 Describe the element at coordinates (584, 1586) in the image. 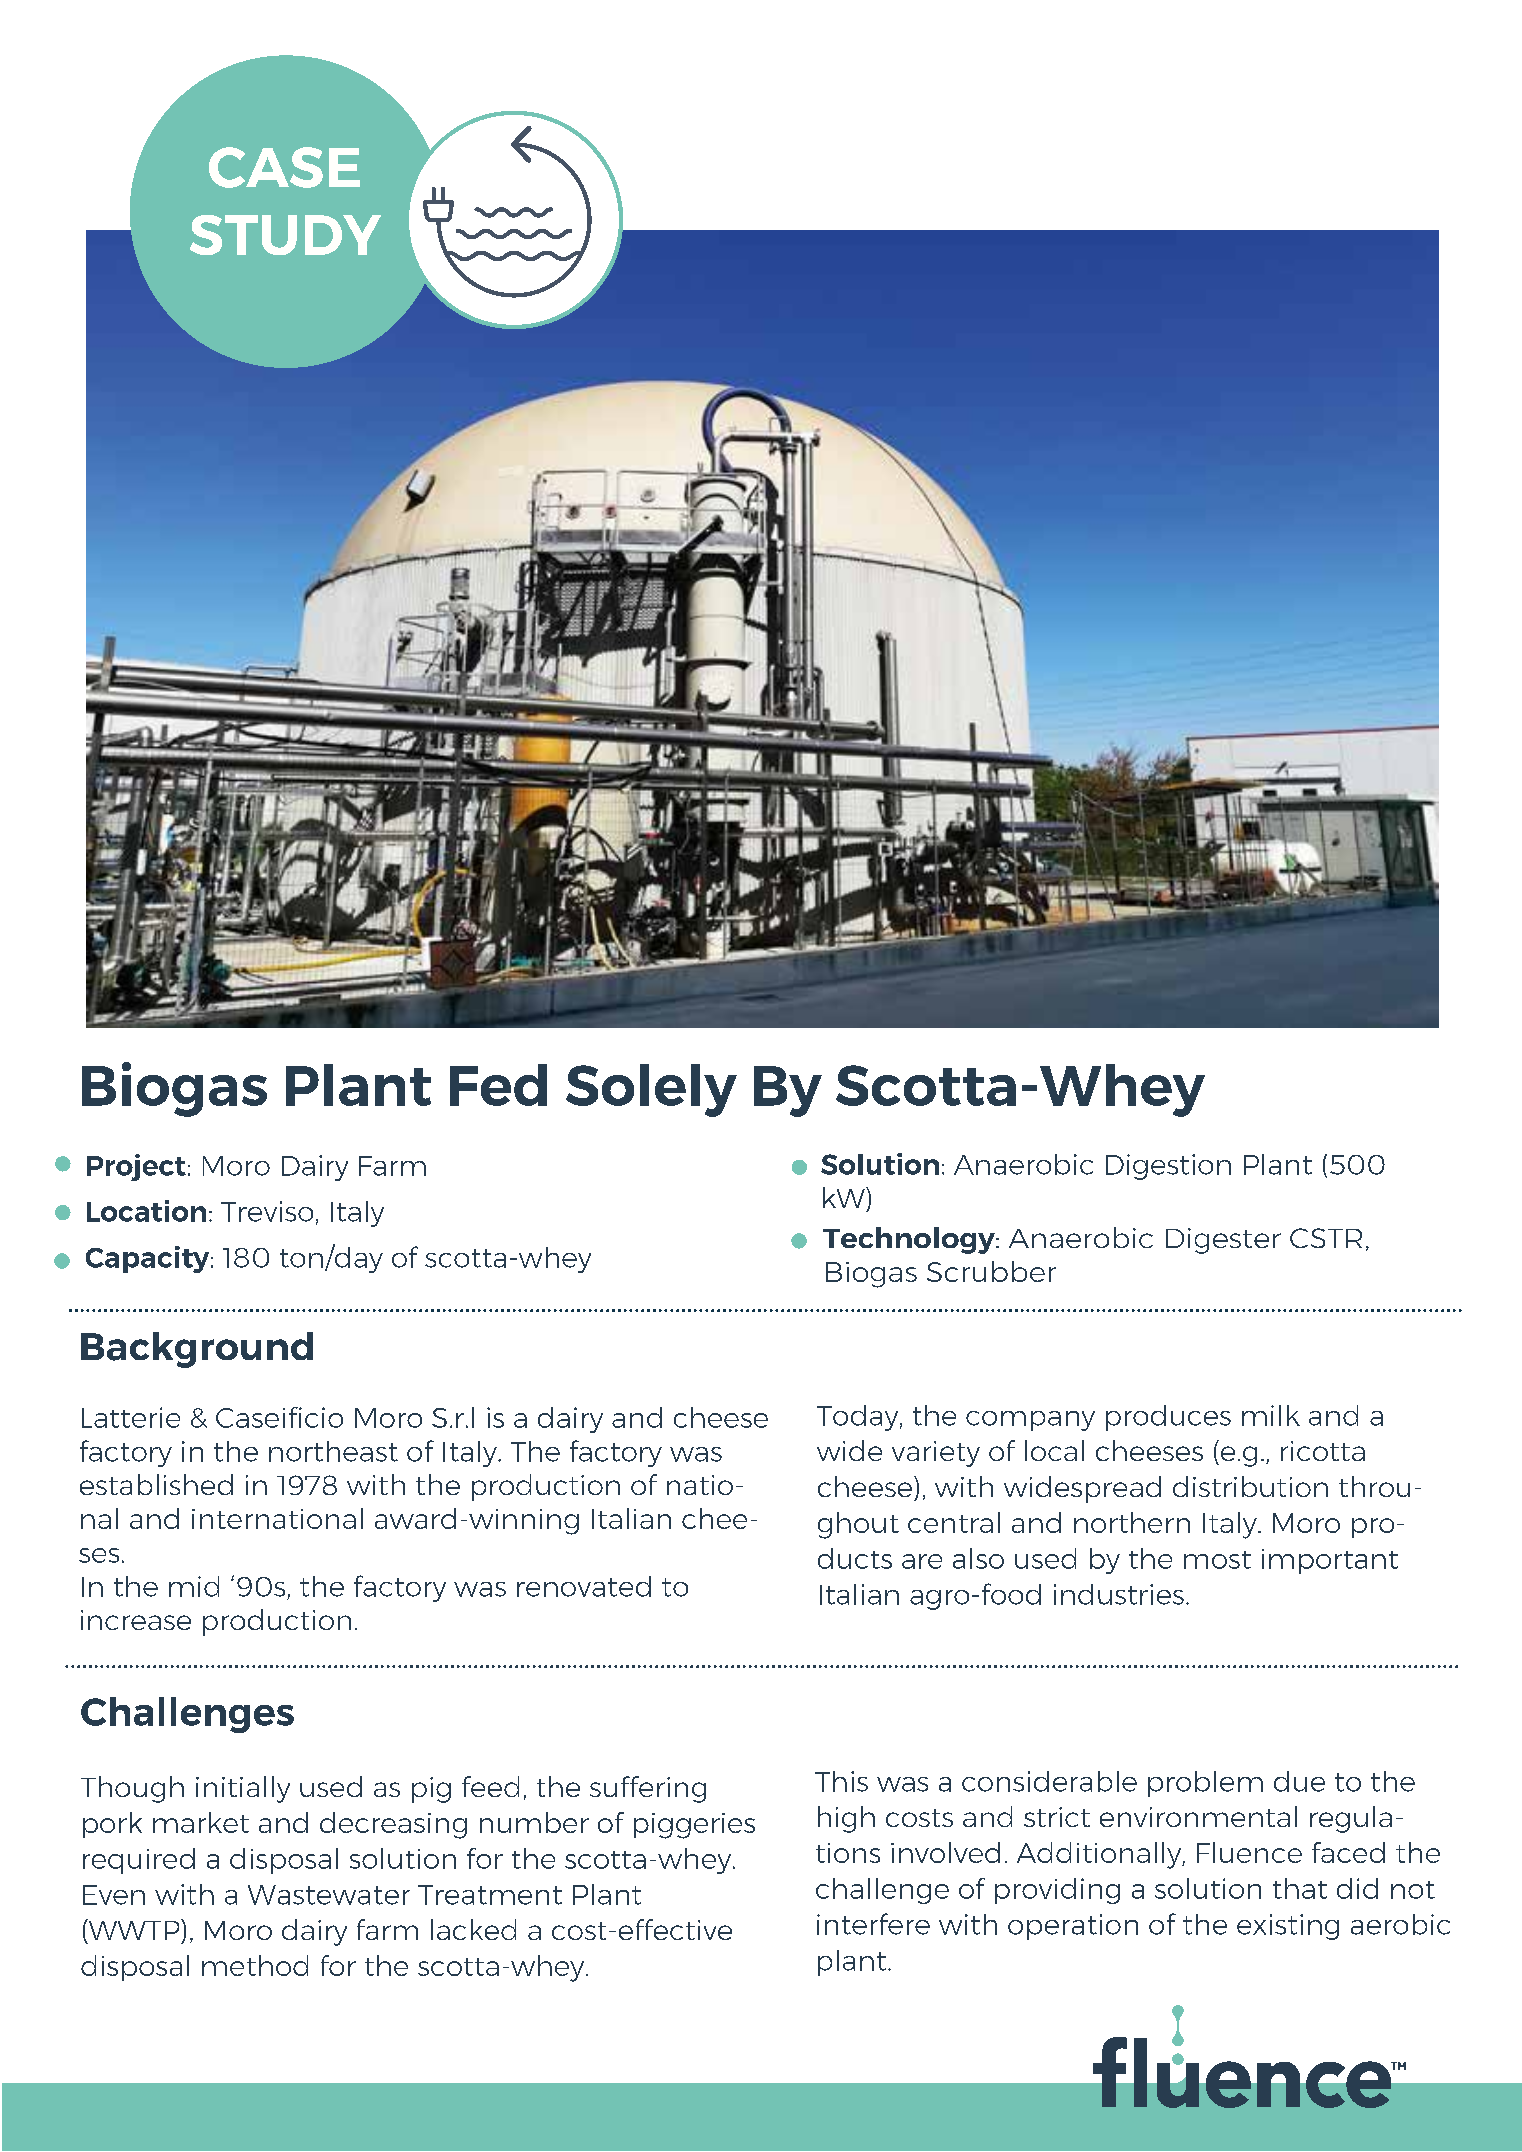

I see `renovated` at that location.
